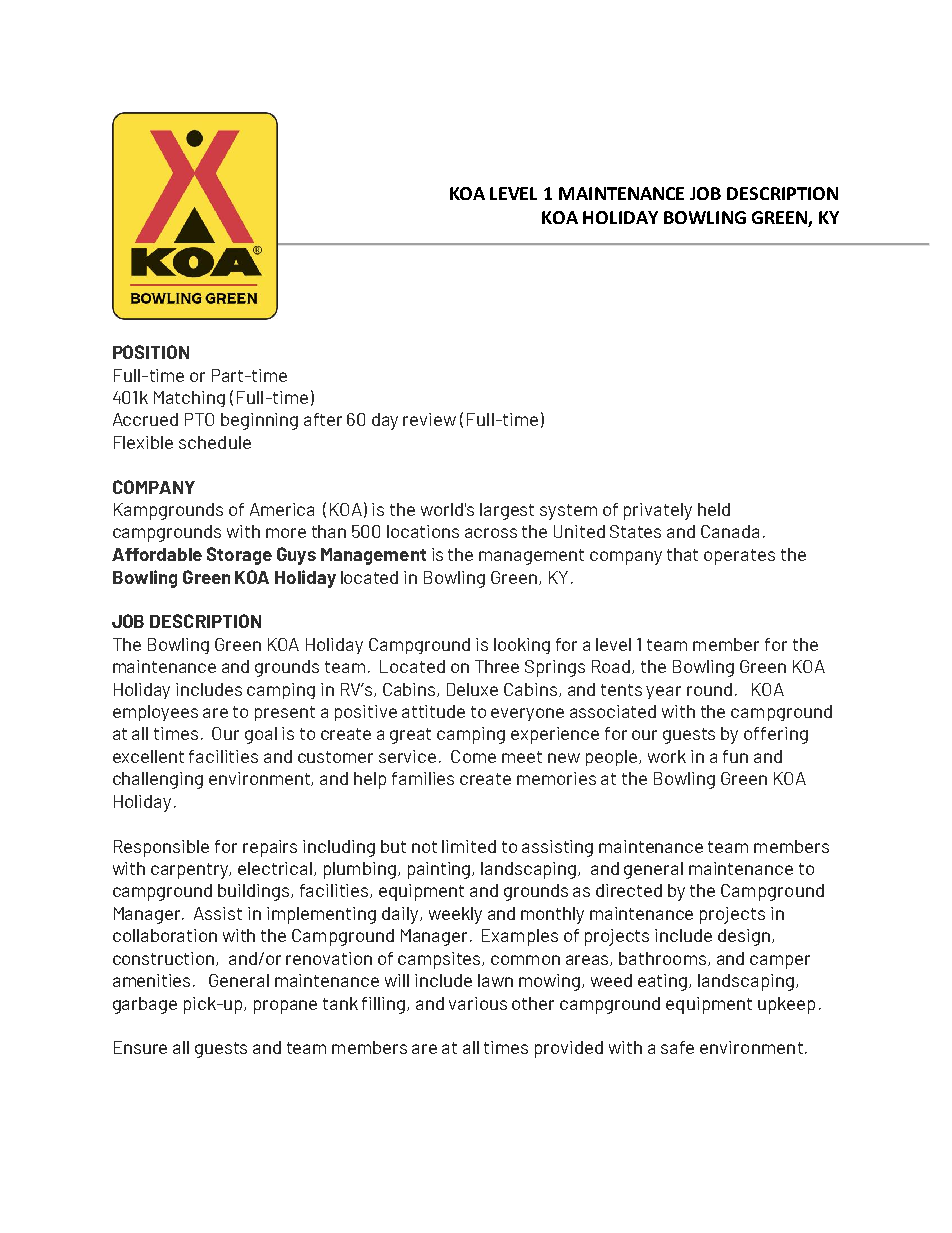  I want to click on Storage, so click(239, 556).
